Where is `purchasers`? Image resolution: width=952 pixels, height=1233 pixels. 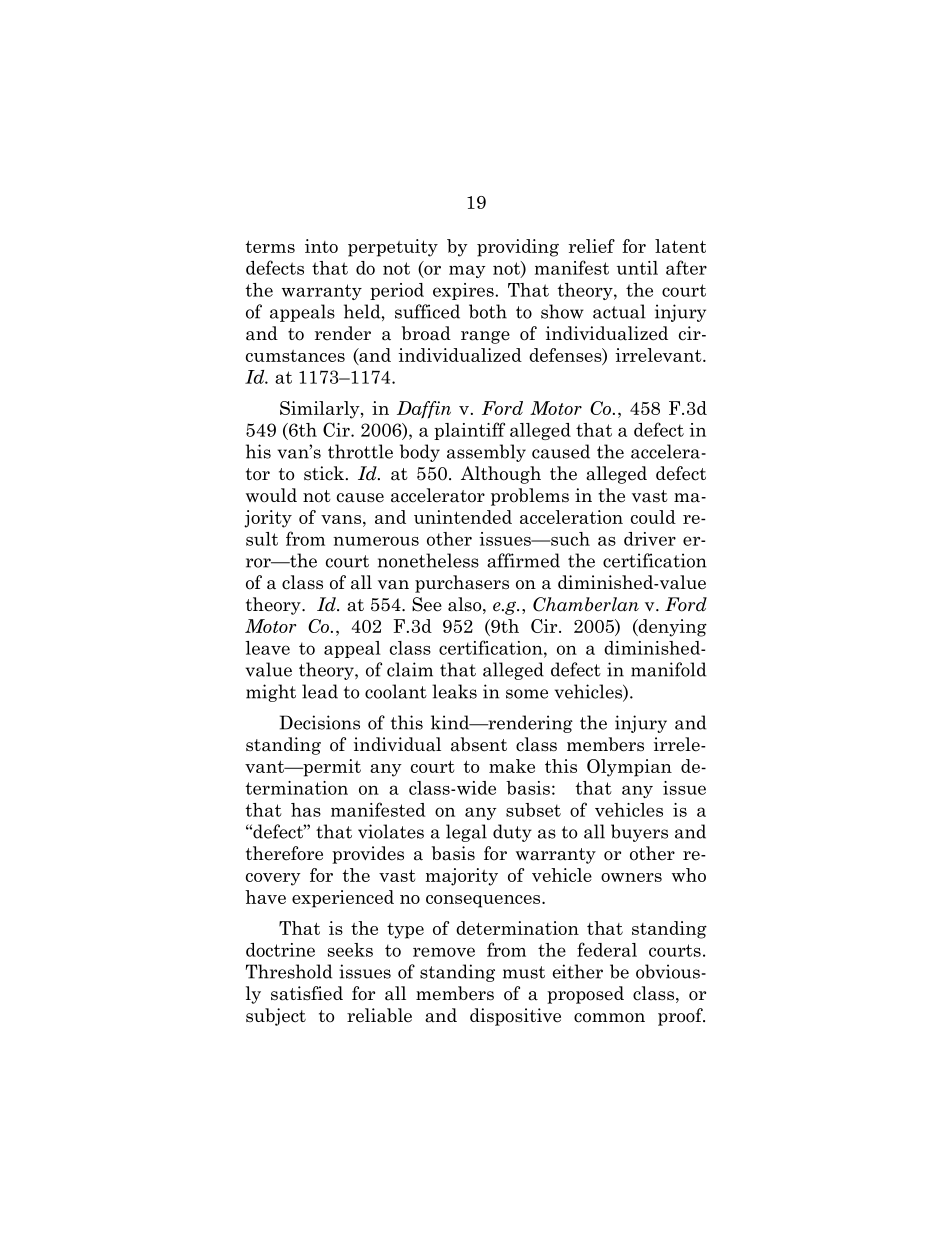
purchasers is located at coordinates (462, 584).
